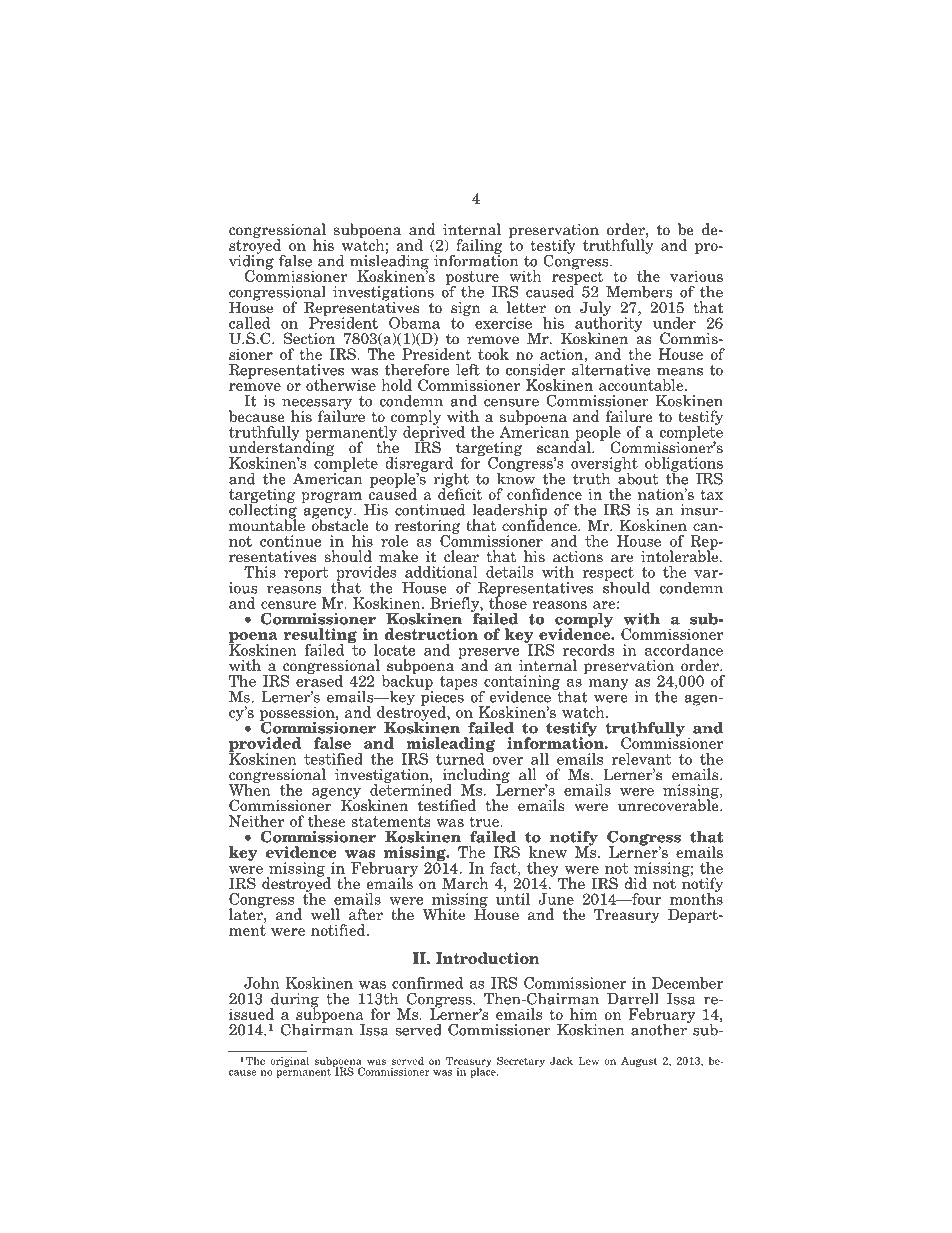  Describe the element at coordinates (490, 654) in the screenshot. I see `preserve` at that location.
